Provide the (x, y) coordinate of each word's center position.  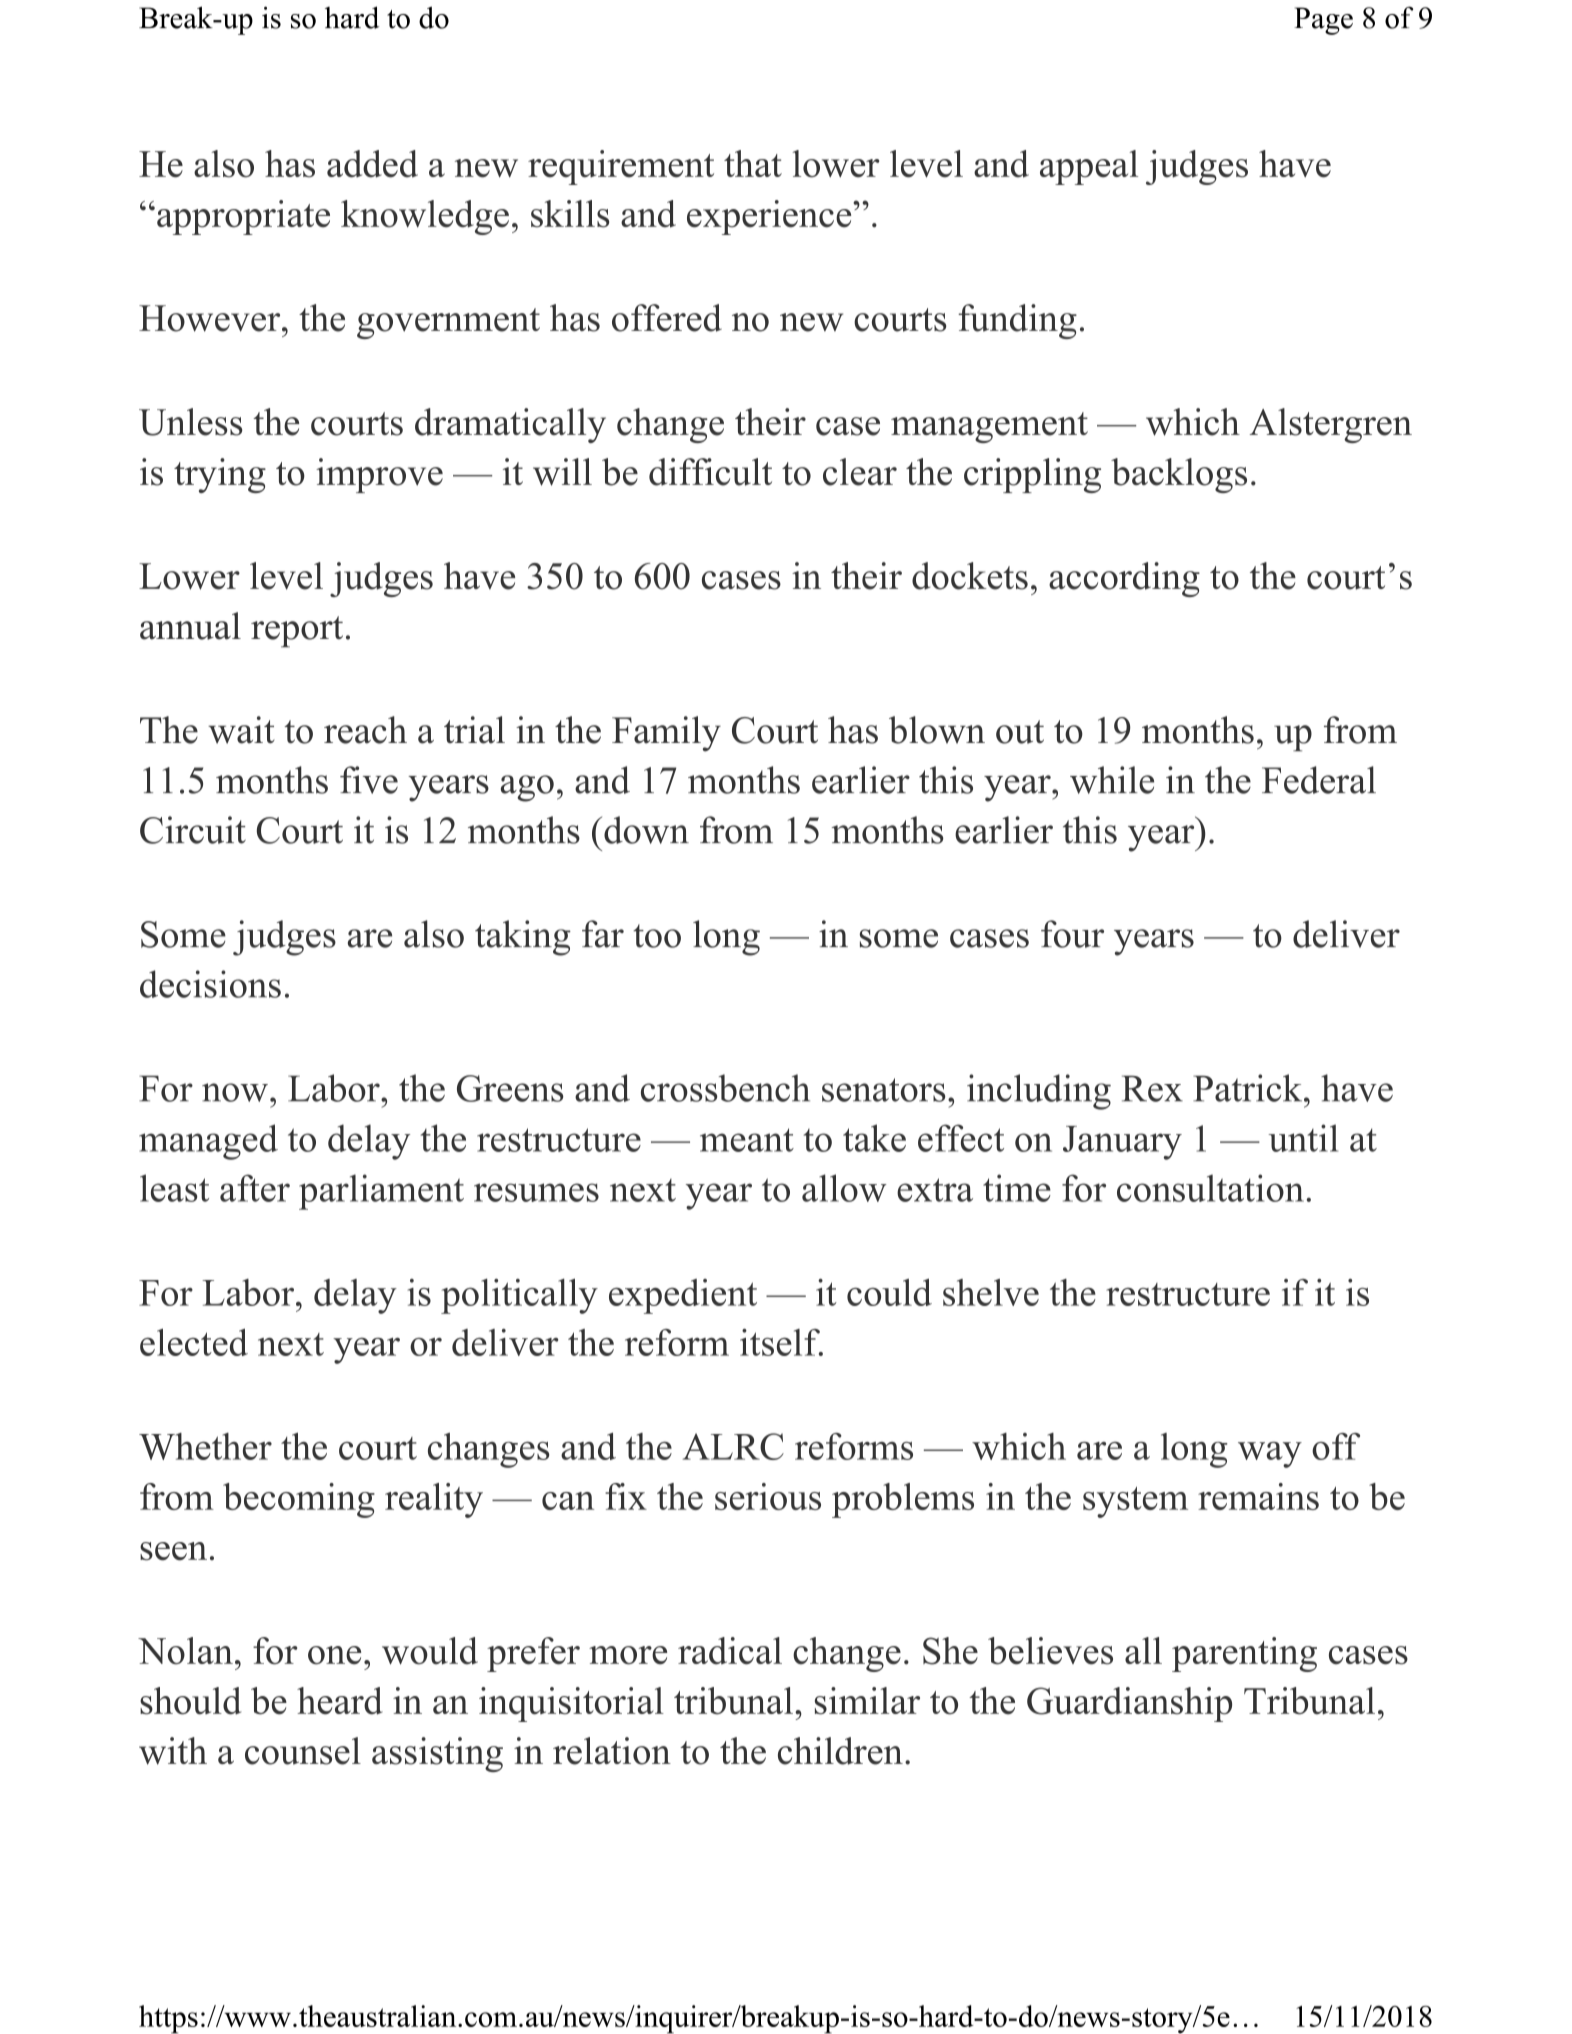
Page (1323, 21)
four (1072, 934)
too (657, 936)
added (372, 164)
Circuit (193, 830)
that (753, 163)
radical (730, 1651)
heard (340, 1701)
